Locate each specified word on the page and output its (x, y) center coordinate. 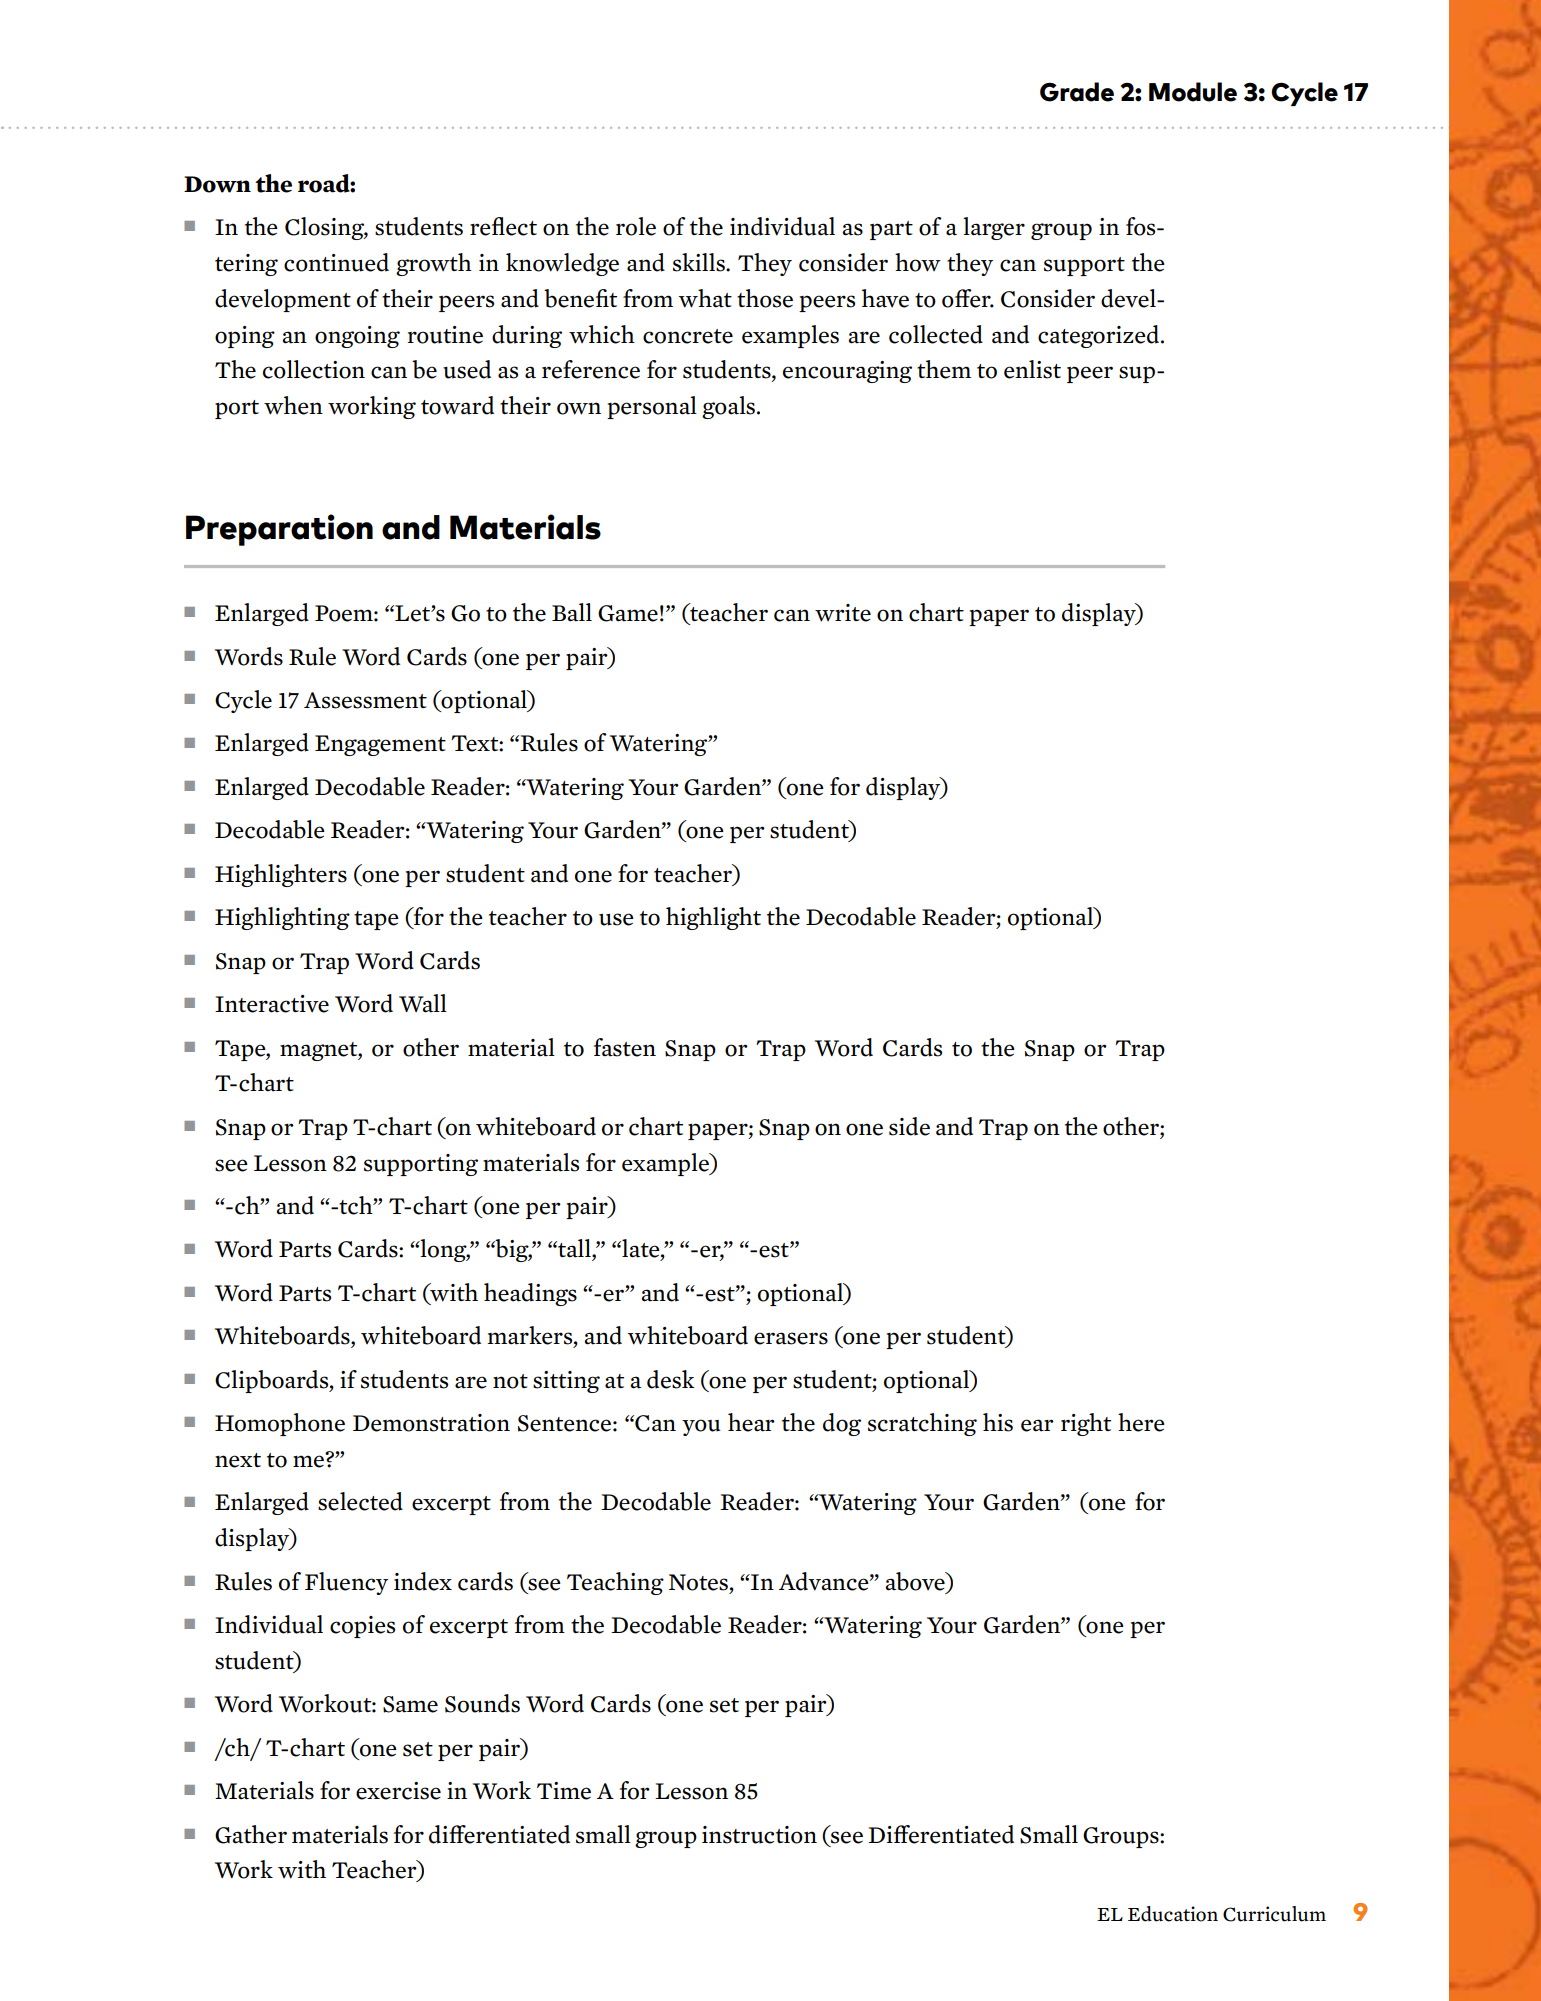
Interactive (272, 1004)
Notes (700, 1582)
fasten (625, 1047)
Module (1193, 92)
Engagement (380, 745)
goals (730, 407)
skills (700, 262)
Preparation (279, 530)
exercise (398, 1791)
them (944, 369)
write (843, 613)
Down (217, 184)
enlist (1032, 369)
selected (360, 1501)
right (1086, 1424)
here (1141, 1422)
